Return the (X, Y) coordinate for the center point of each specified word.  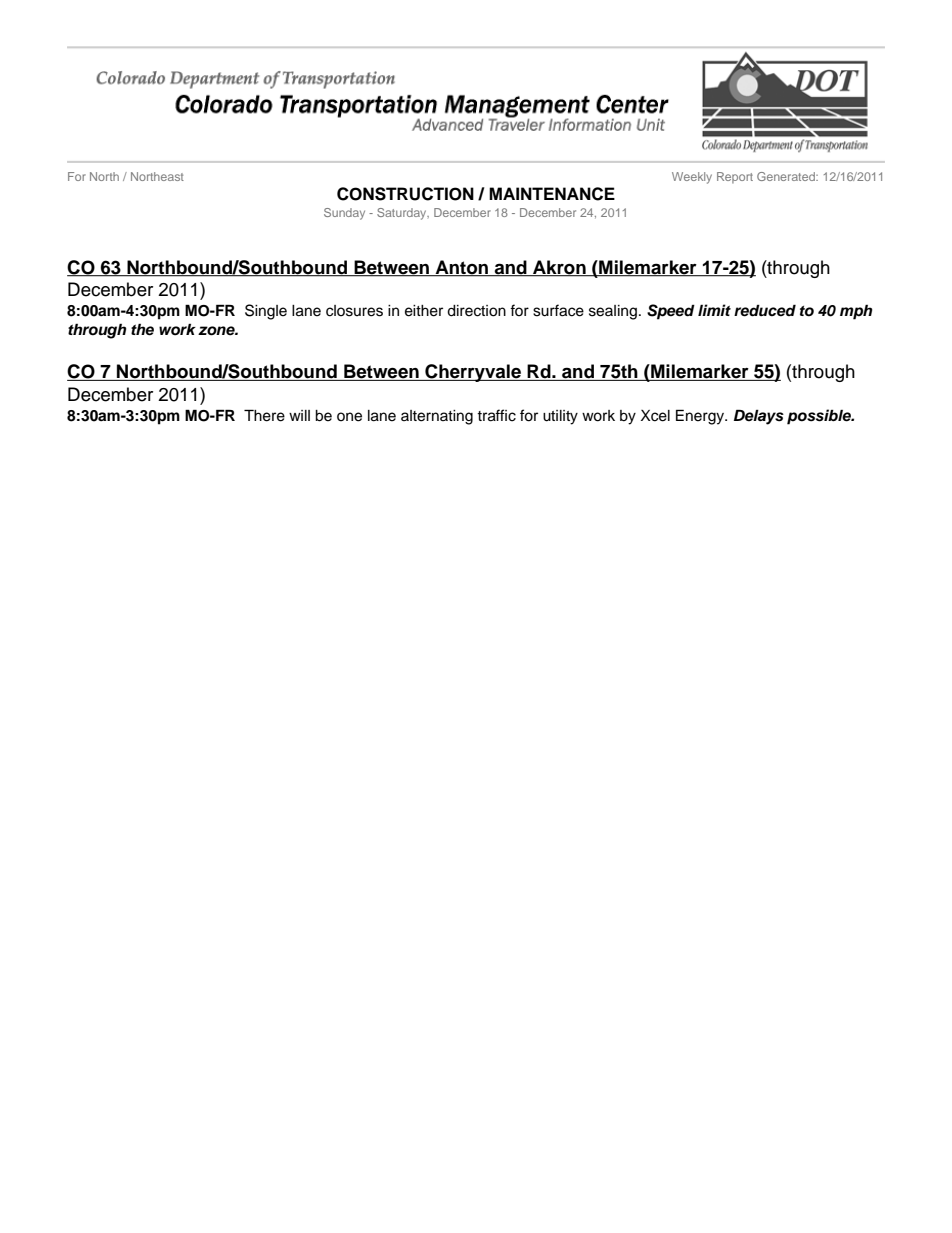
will (299, 415)
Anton (462, 268)
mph (856, 312)
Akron (559, 268)
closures (354, 311)
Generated (787, 176)
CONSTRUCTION (405, 194)
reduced (765, 310)
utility (560, 417)
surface (558, 310)
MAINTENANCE (552, 194)
